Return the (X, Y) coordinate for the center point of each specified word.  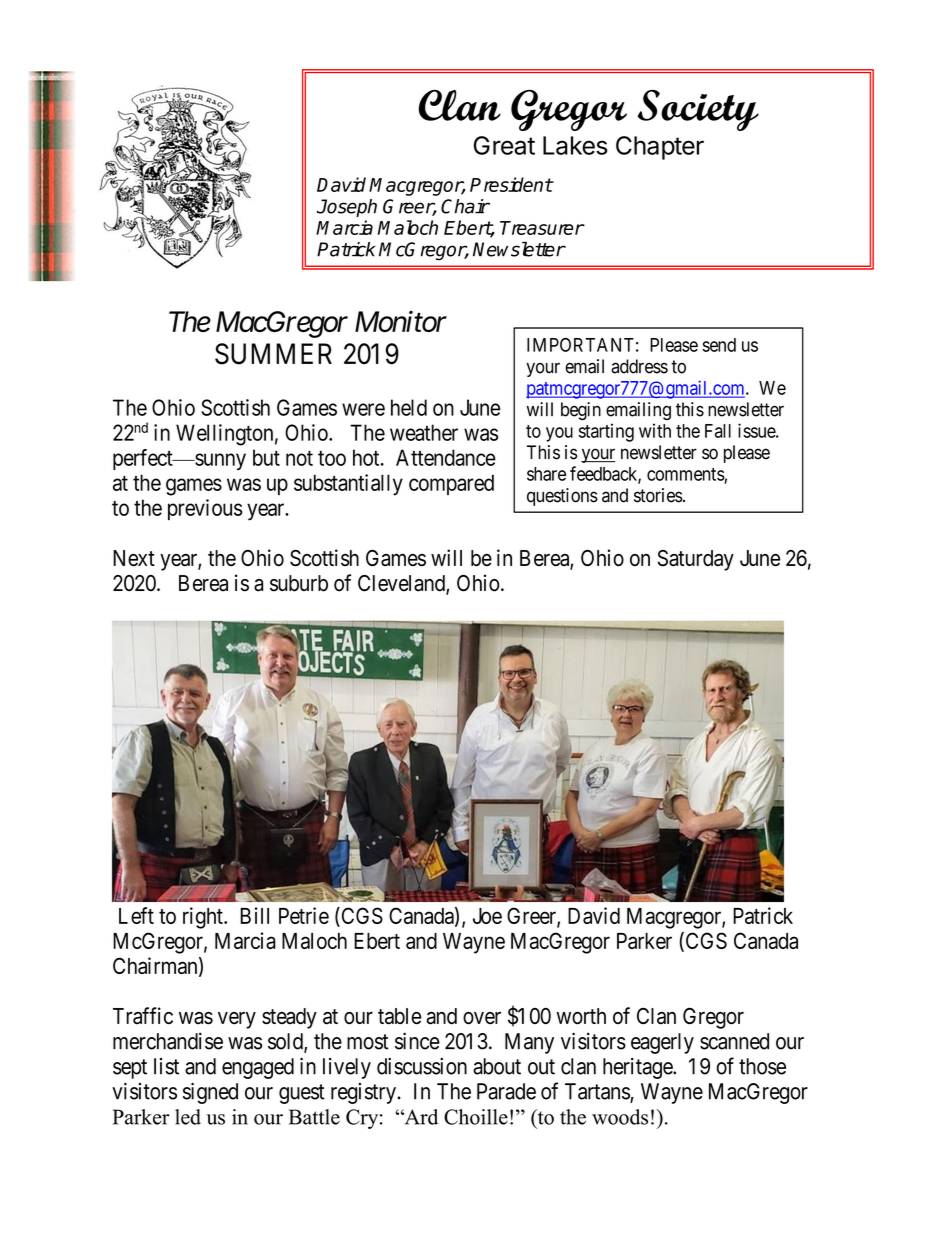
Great (504, 145)
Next (134, 558)
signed (210, 1093)
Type (138, 104)
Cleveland (402, 584)
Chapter (660, 148)
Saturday (696, 560)
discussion (422, 1066)
